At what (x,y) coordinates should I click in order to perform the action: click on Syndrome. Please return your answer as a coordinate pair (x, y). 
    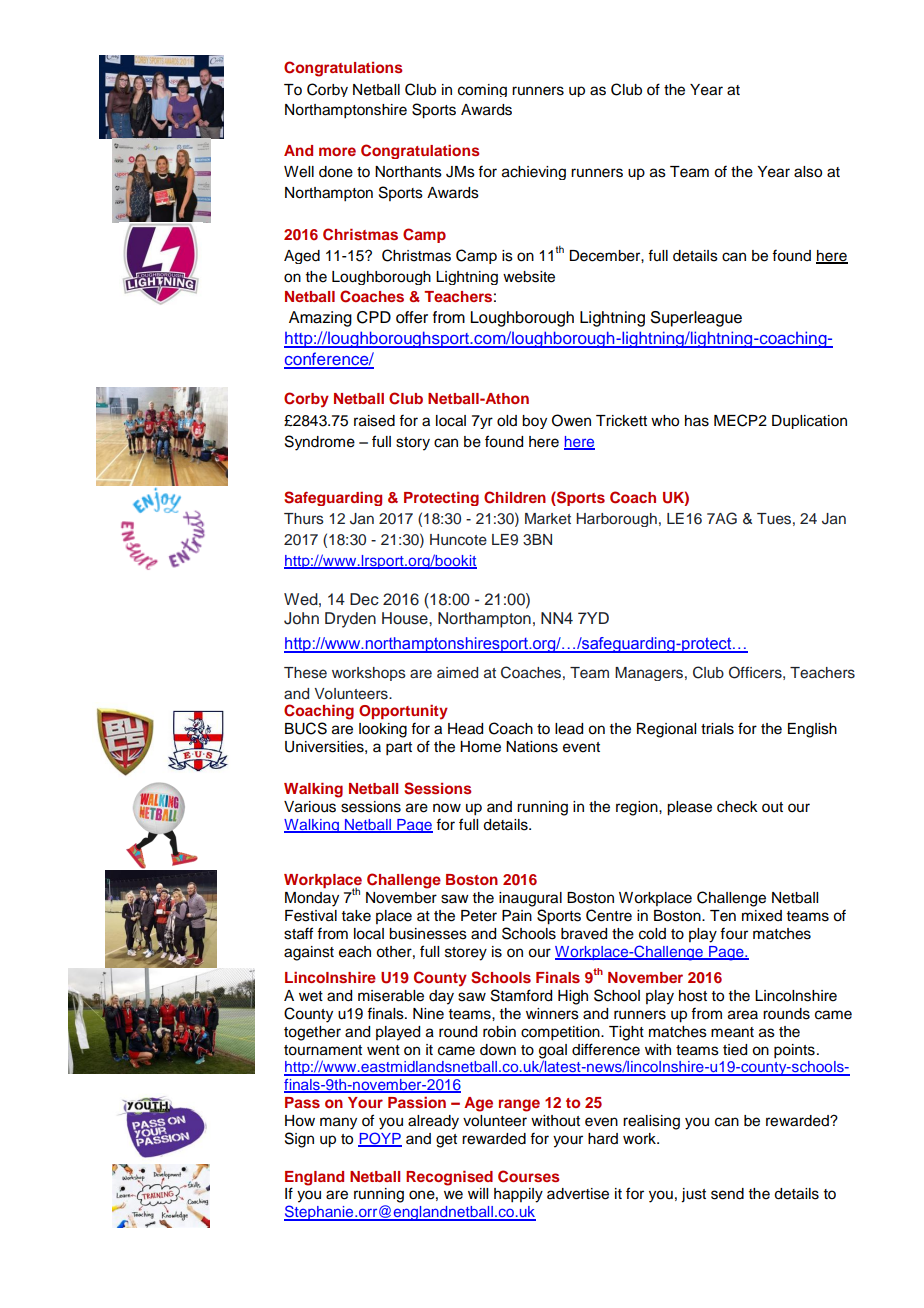
    Looking at the image, I should click on (320, 443).
